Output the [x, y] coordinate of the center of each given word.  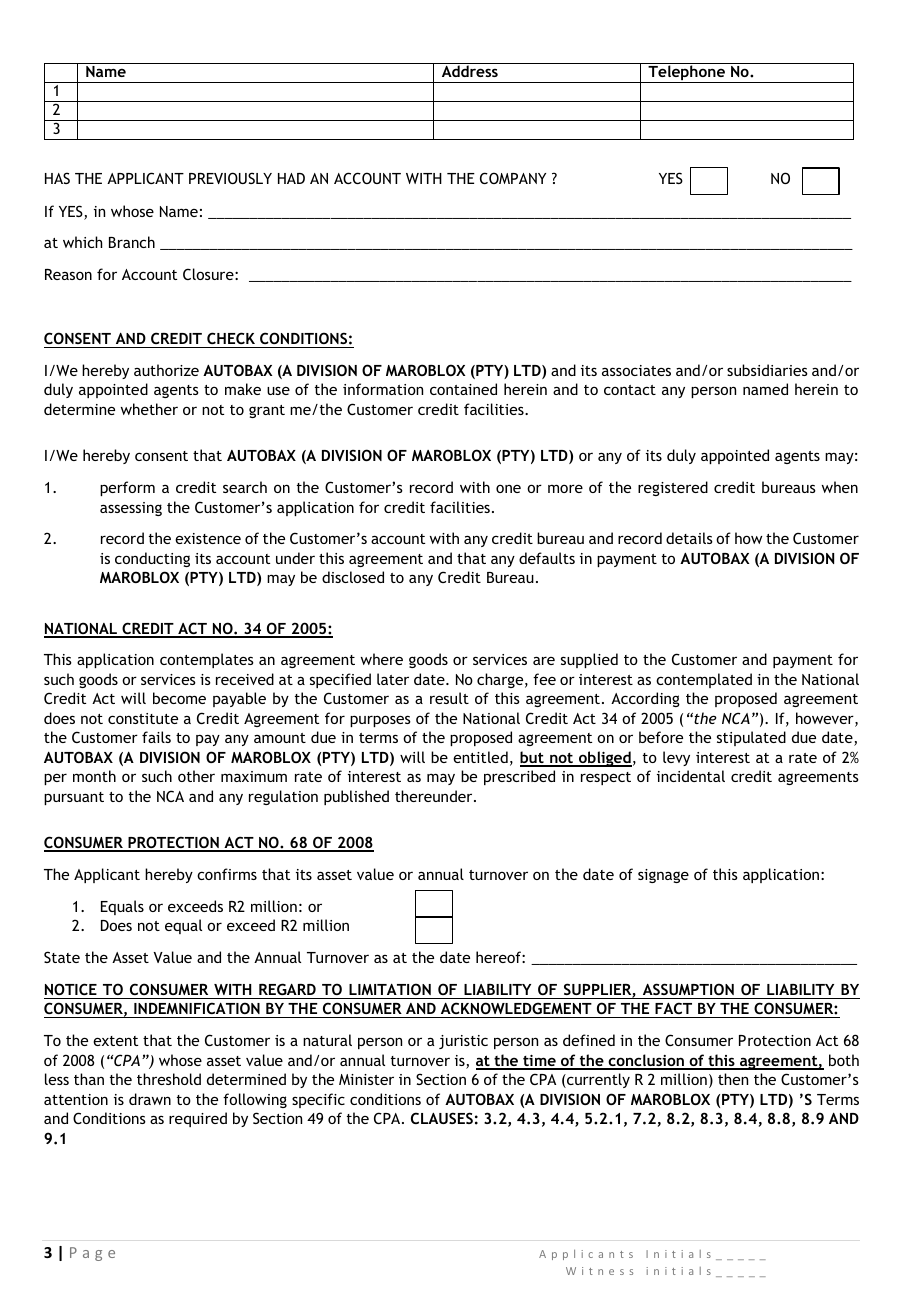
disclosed [353, 577]
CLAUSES [442, 1118]
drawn [150, 1099]
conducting [152, 559]
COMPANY [513, 178]
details [689, 538]
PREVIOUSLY [230, 178]
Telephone [686, 74]
